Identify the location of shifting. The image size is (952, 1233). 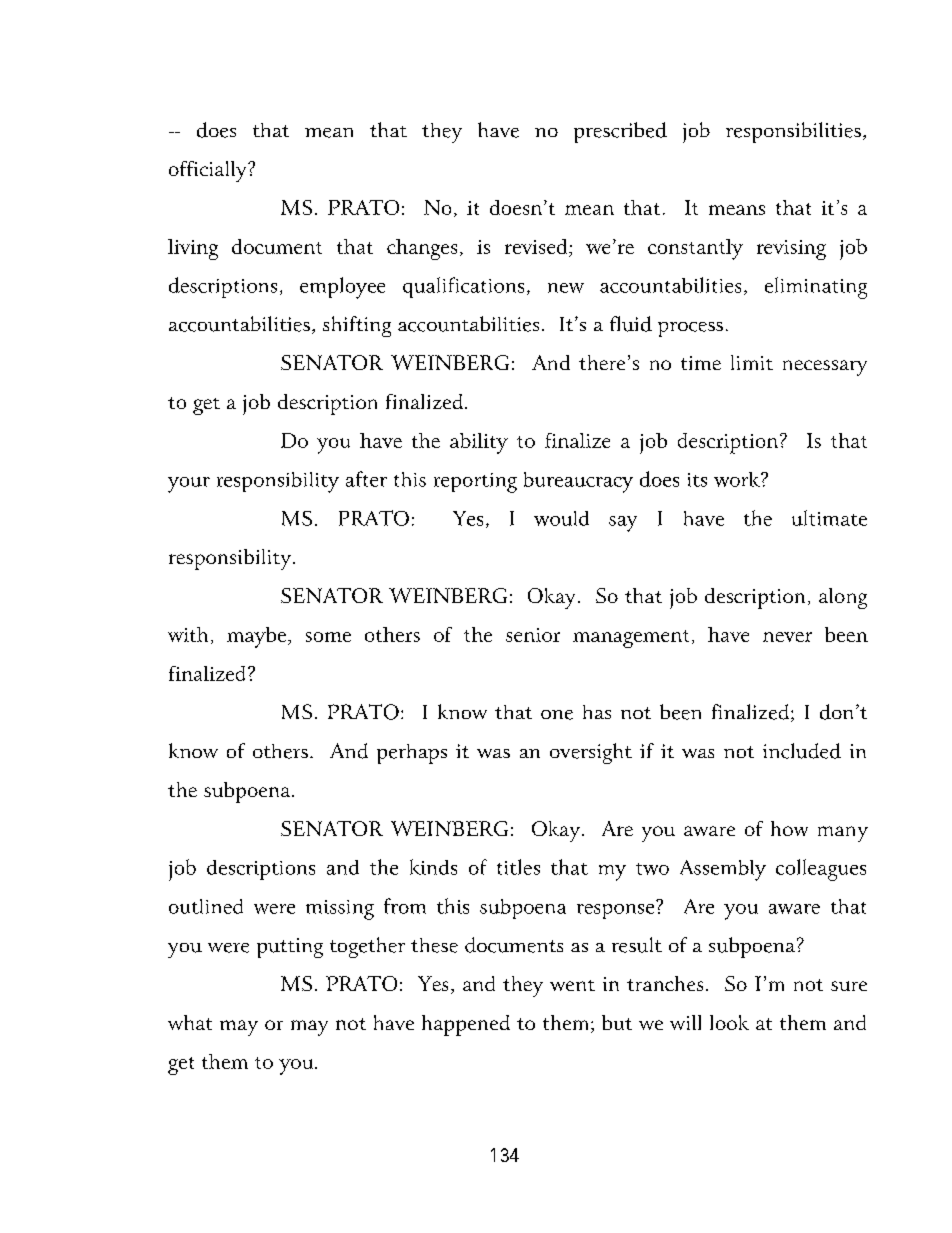
(357, 326).
